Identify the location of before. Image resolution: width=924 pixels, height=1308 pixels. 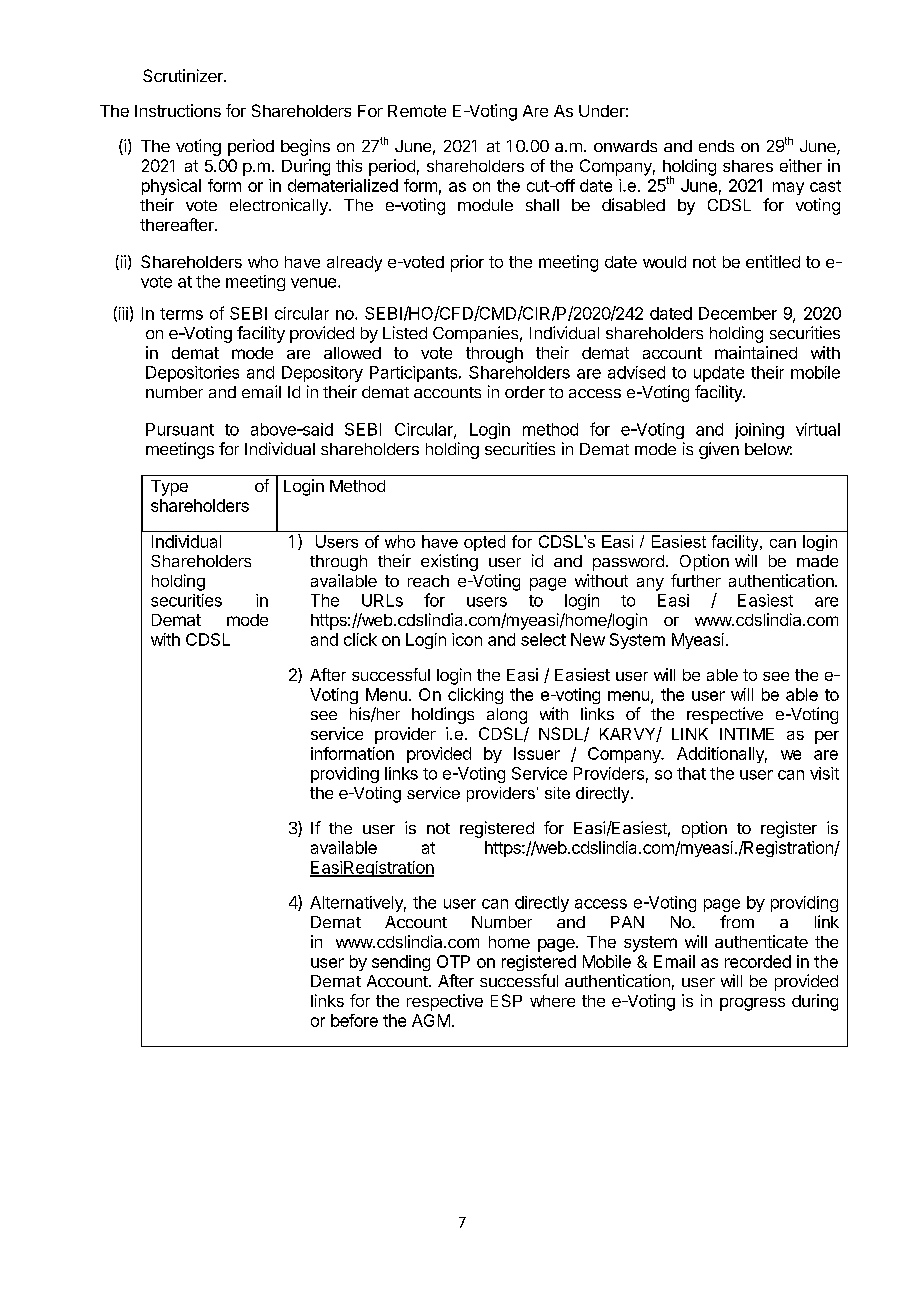
(354, 1020).
